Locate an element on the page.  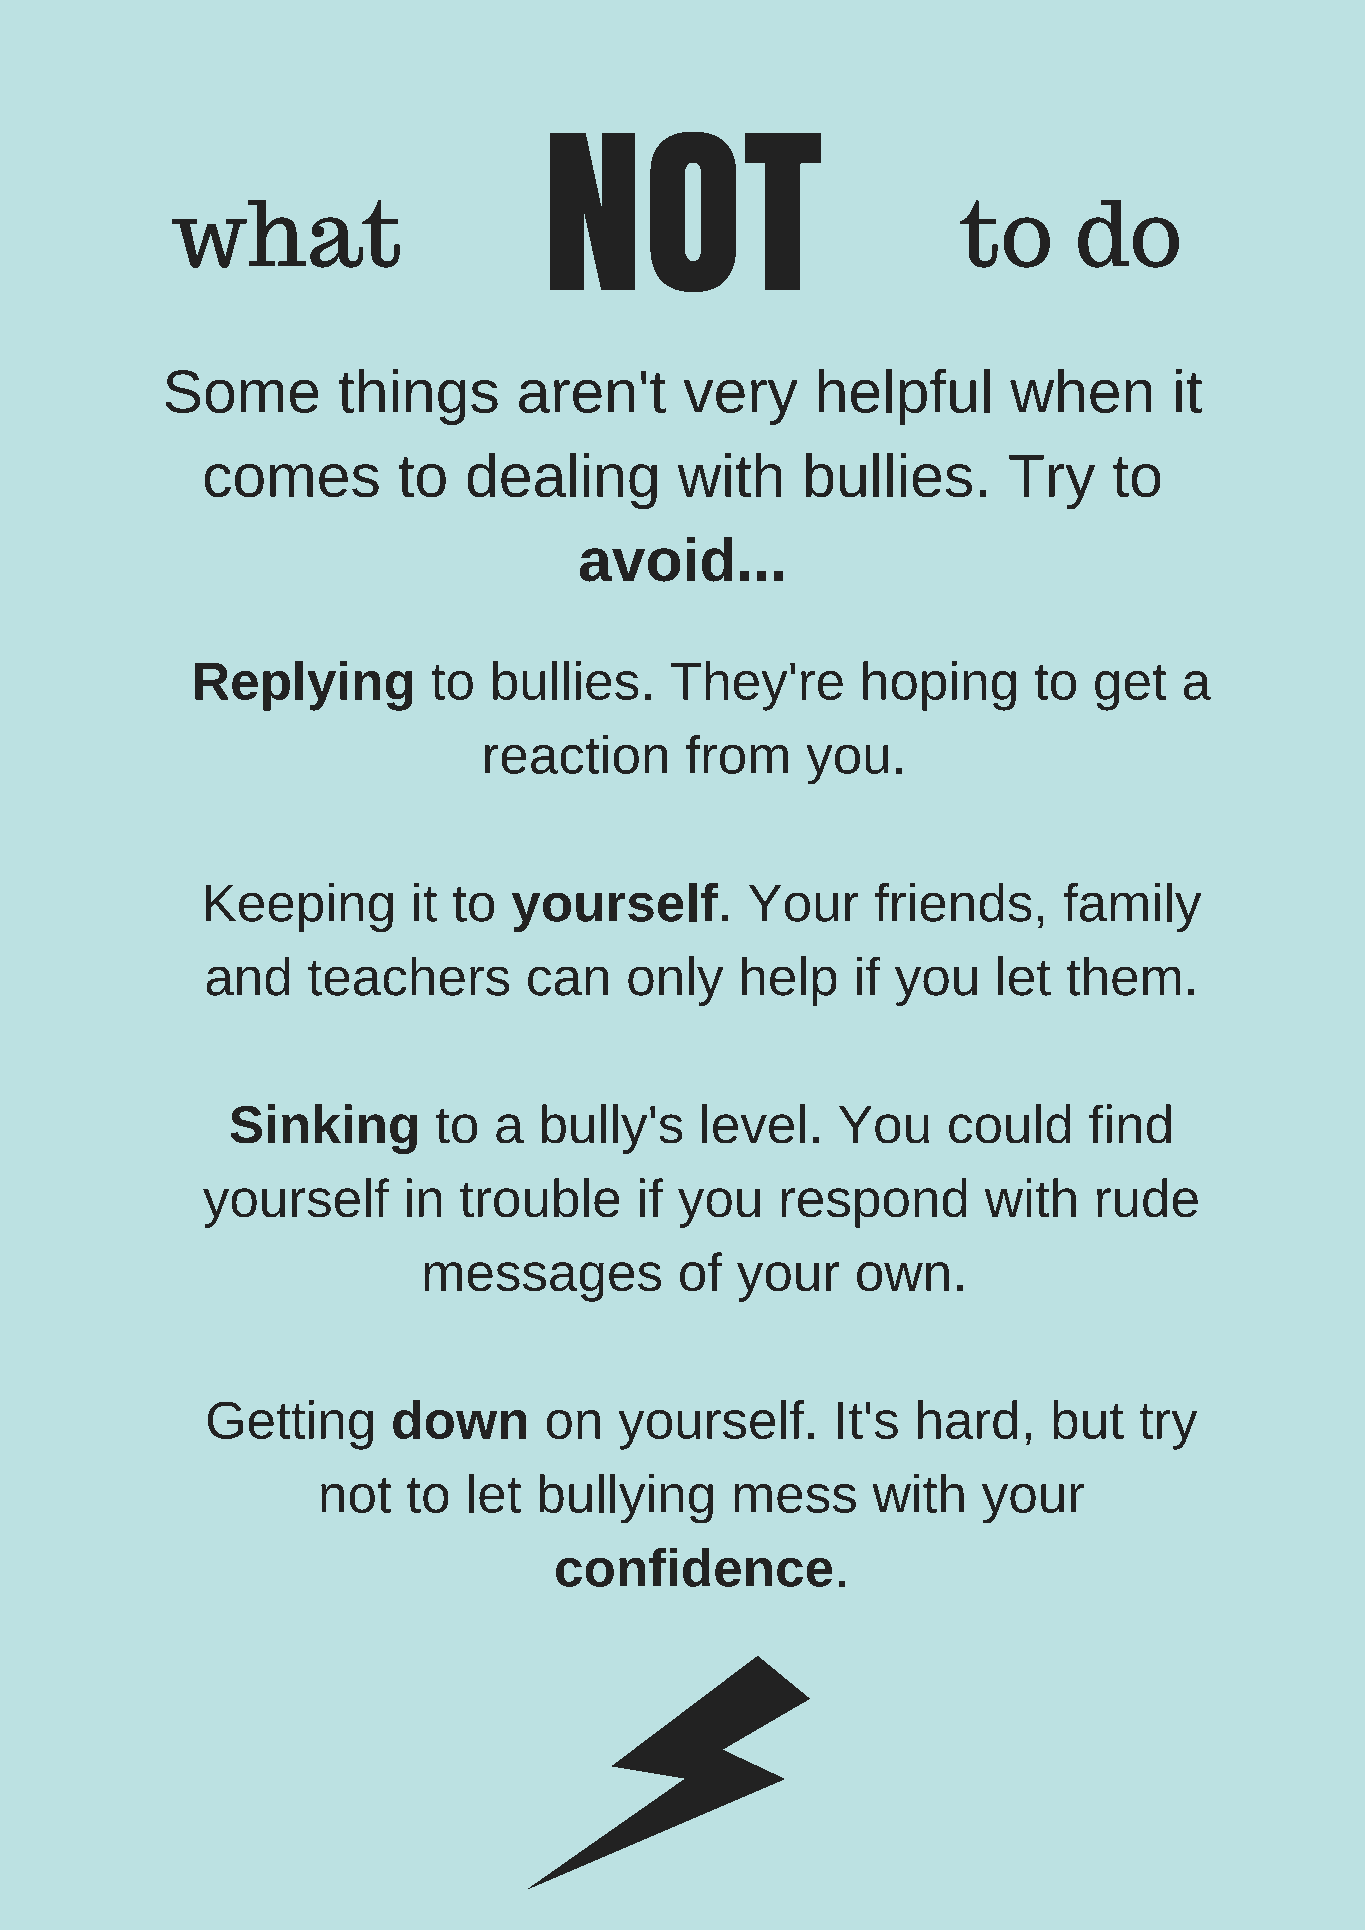
Keeping is located at coordinates (299, 907).
